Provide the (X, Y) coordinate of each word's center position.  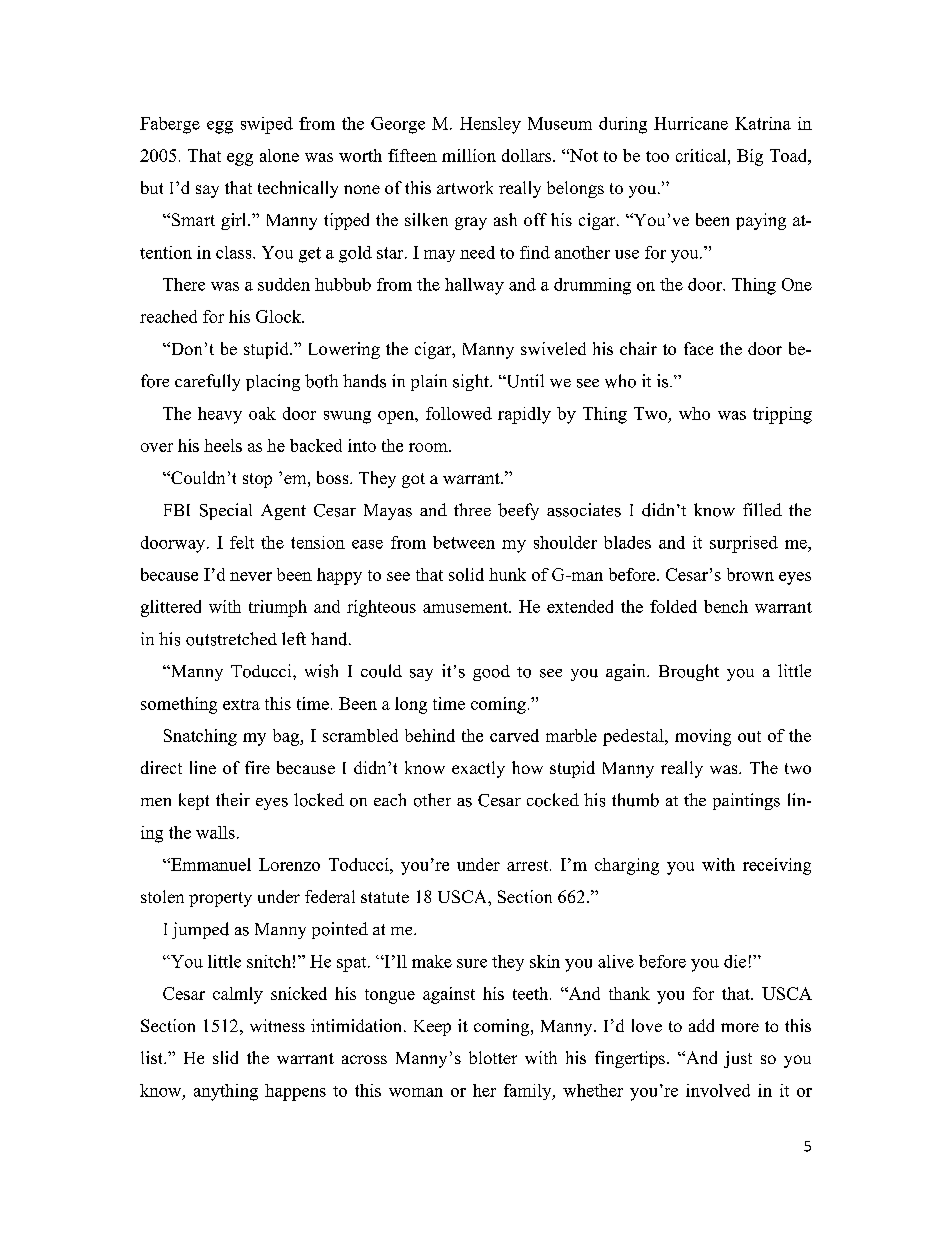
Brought (689, 672)
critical (702, 155)
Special (226, 511)
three (472, 509)
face (698, 348)
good (491, 673)
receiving (777, 866)
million (469, 155)
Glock (280, 316)
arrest (529, 865)
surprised (744, 544)
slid (225, 1057)
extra (241, 704)
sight (472, 382)
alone (279, 155)
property (220, 899)
